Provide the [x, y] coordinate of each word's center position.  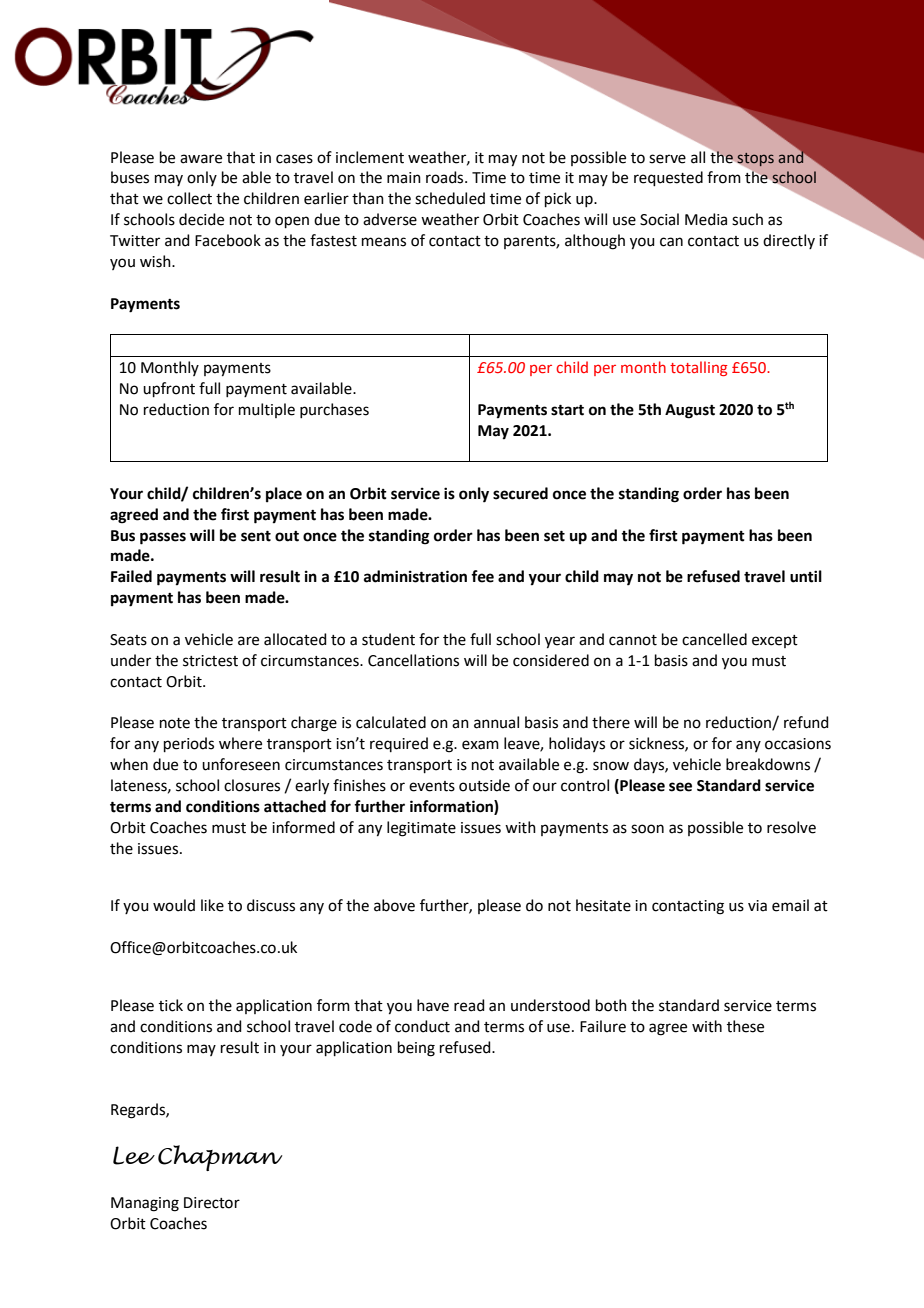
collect [189, 198]
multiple [267, 410]
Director [212, 1203]
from [724, 177]
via [757, 906]
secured [520, 493]
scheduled [450, 198]
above [394, 905]
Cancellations [413, 660]
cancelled [714, 639]
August [690, 411]
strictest [210, 661]
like [212, 905]
